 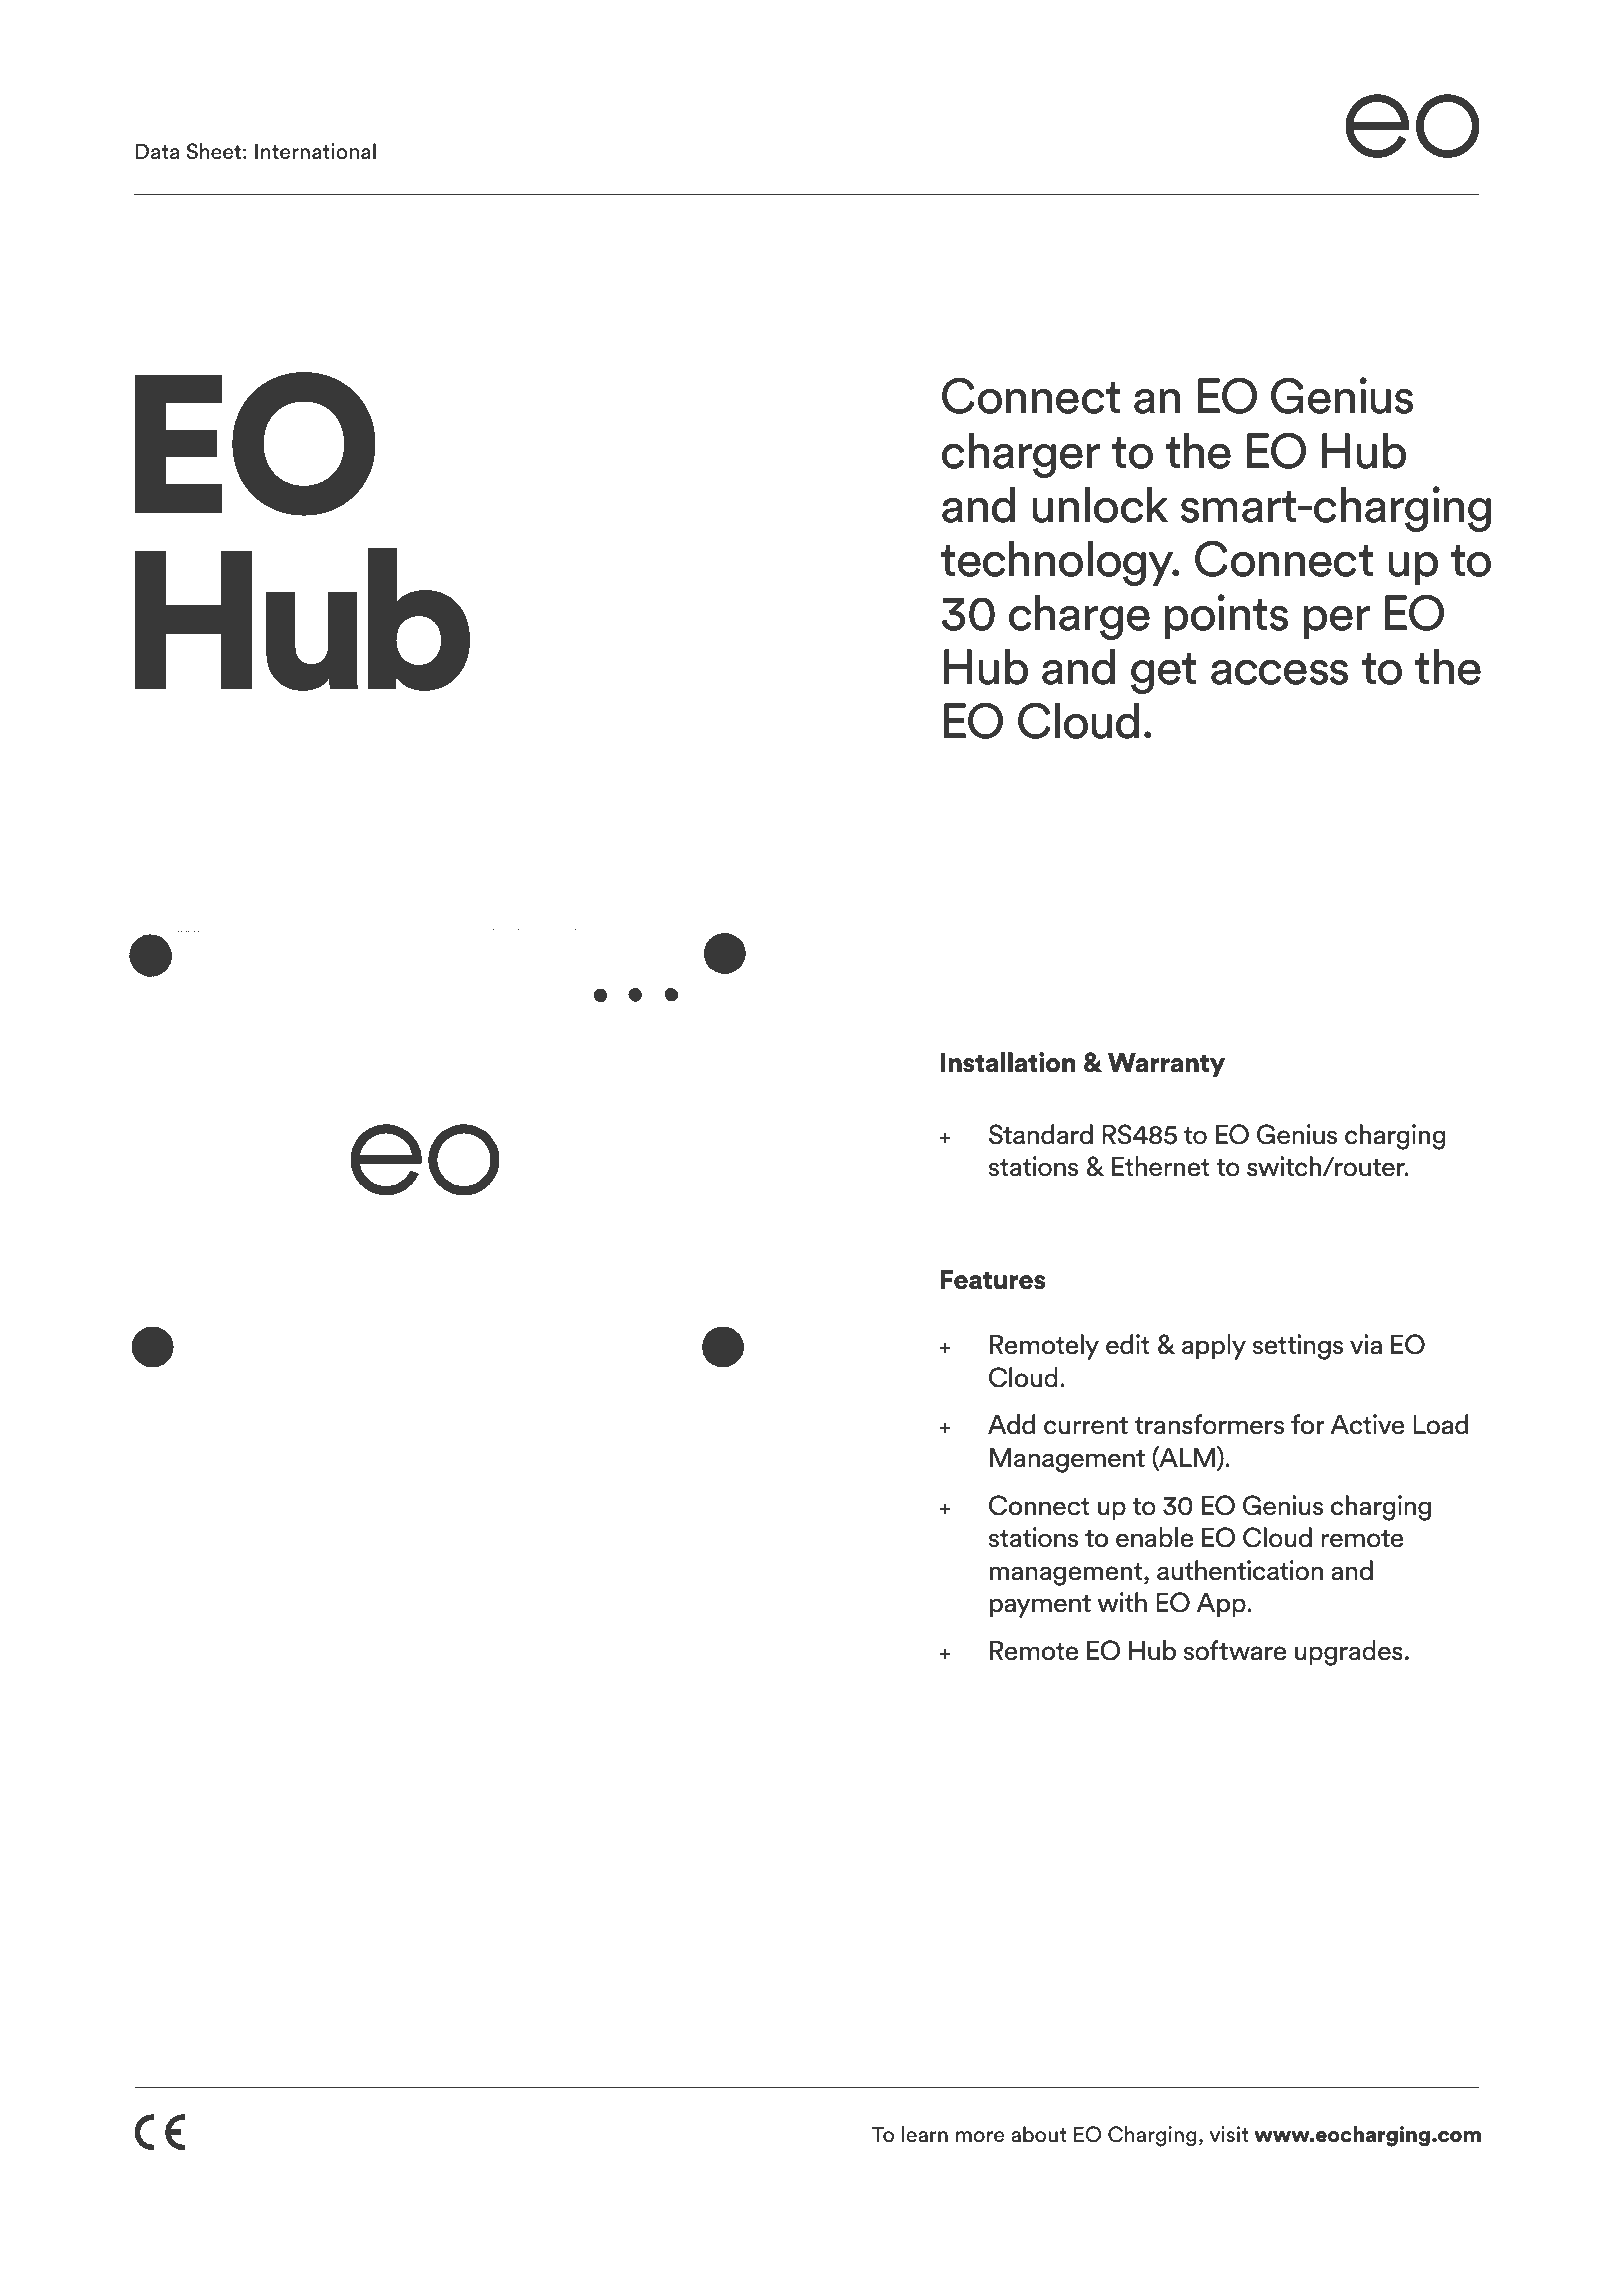 What do you see at coordinates (925, 2134) in the document?
I see `learn` at bounding box center [925, 2134].
